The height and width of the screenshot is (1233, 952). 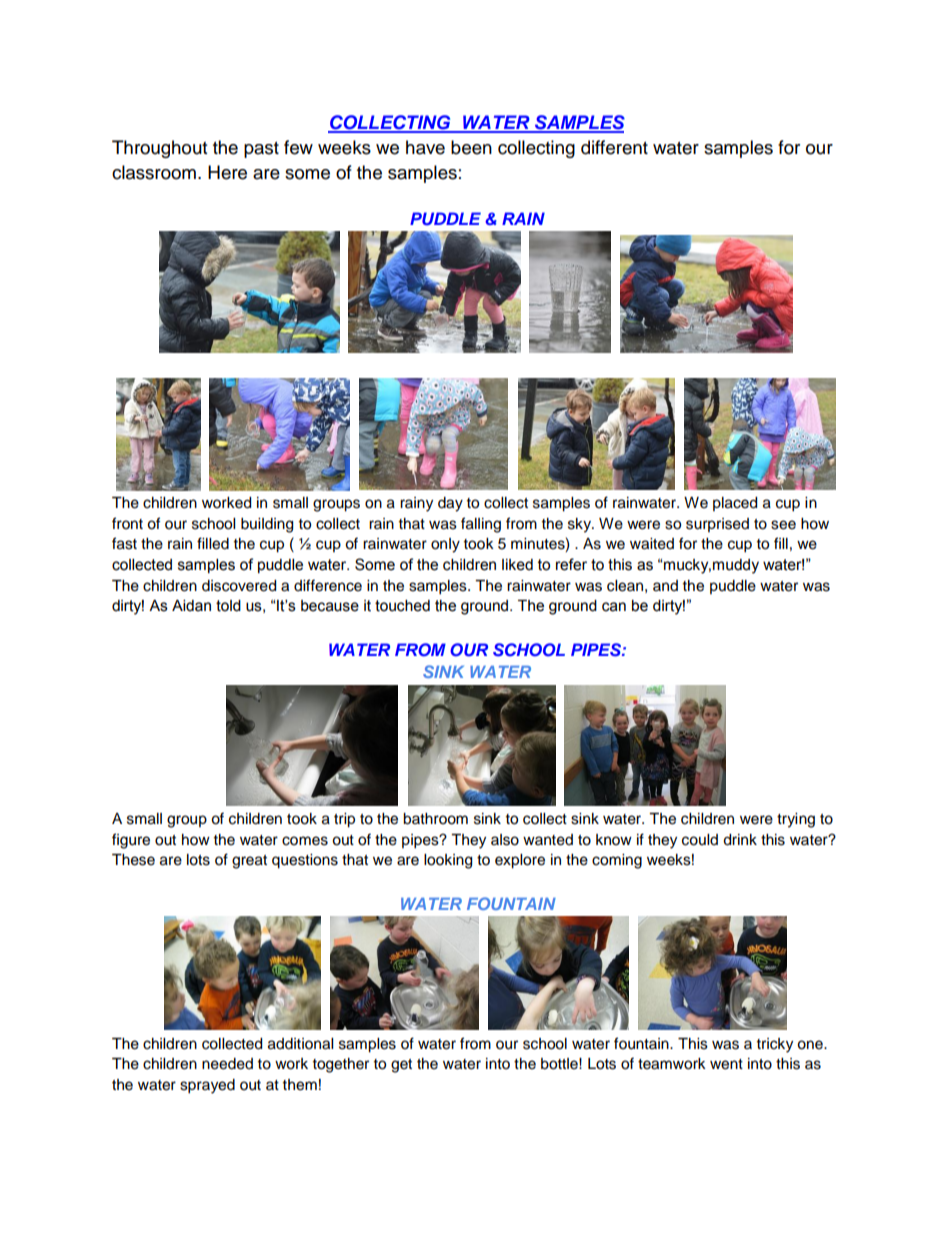 I want to click on placed, so click(x=735, y=504).
